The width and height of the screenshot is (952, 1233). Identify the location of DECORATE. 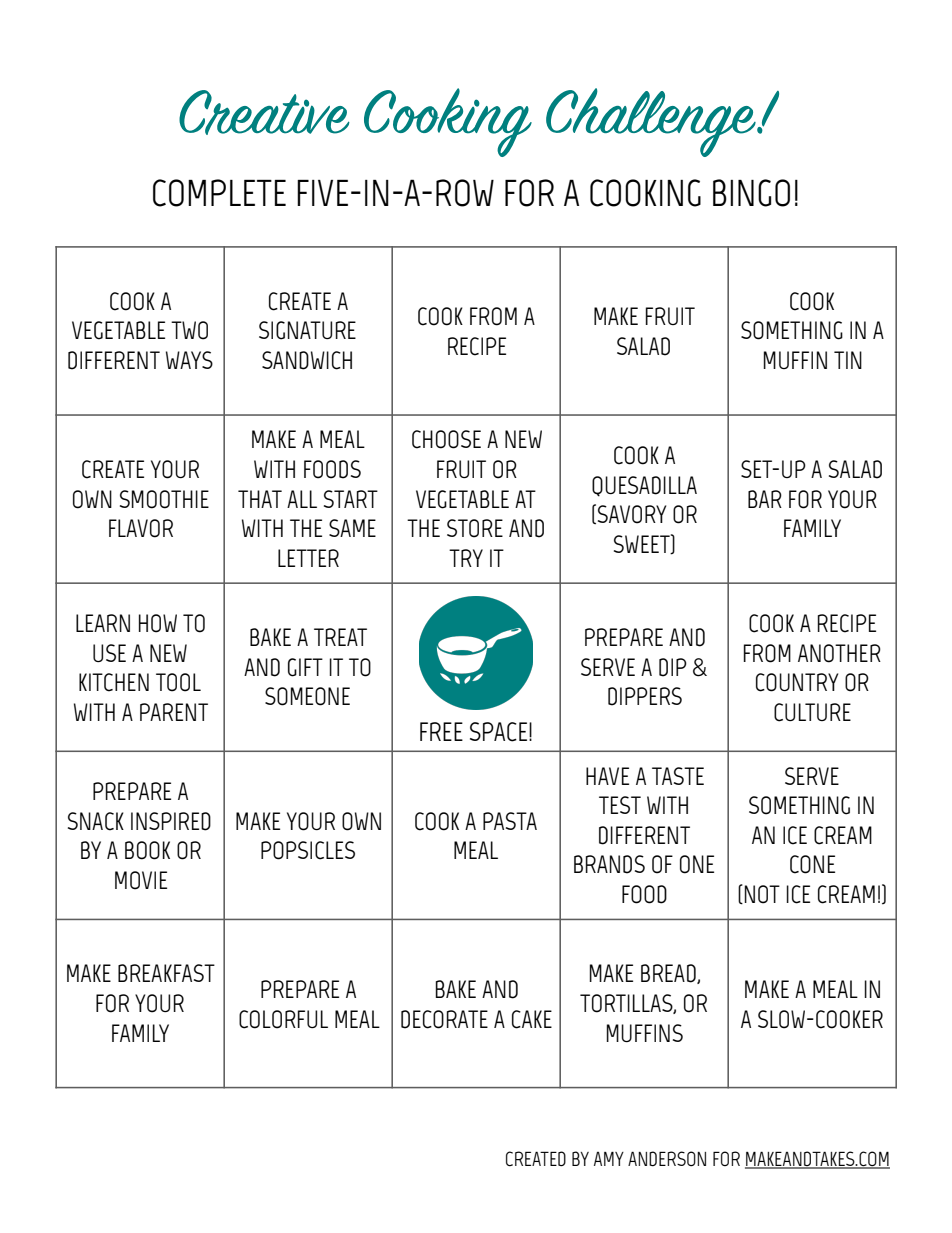
(444, 1019).
